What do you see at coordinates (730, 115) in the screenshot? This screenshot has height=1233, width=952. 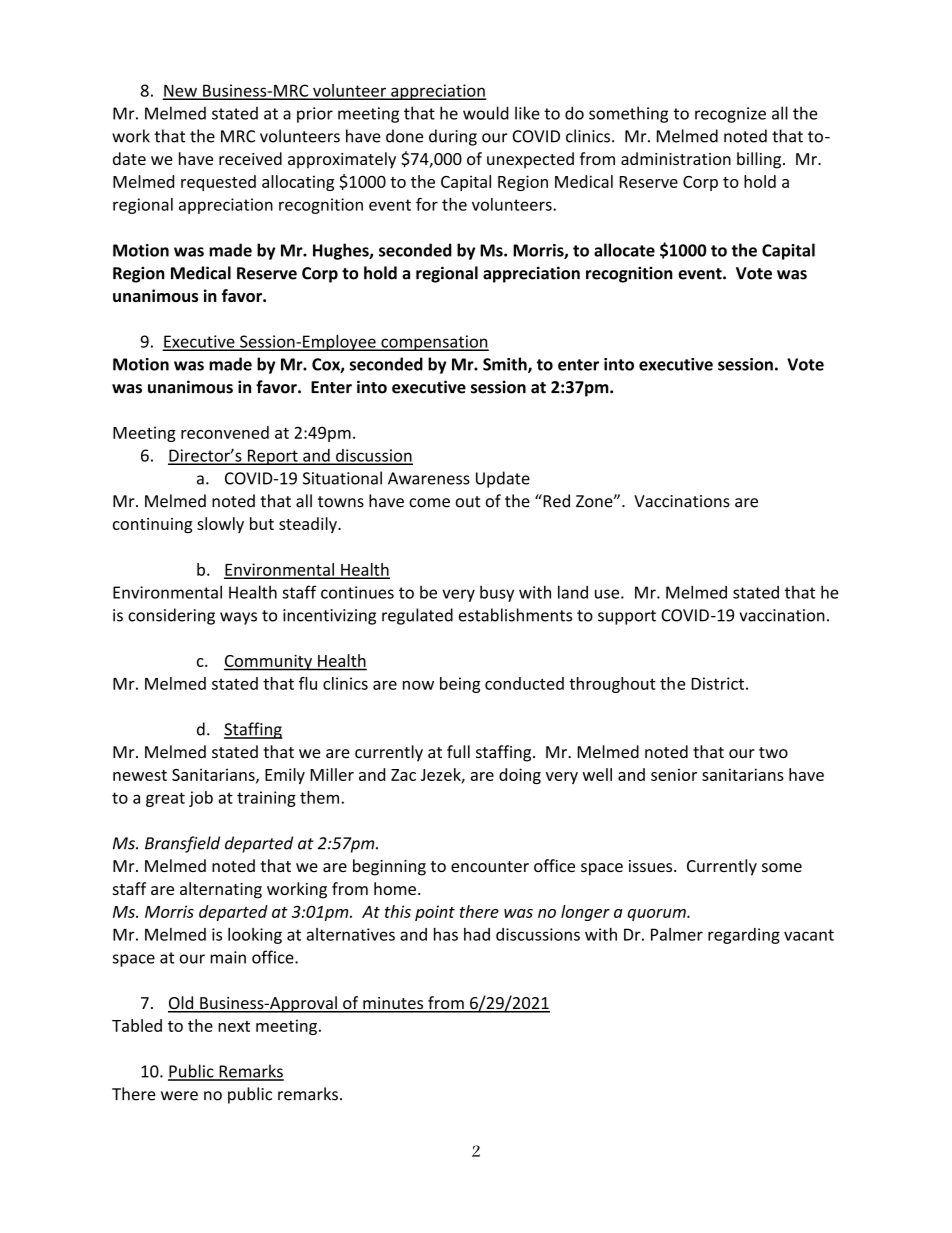 I see `recognize` at bounding box center [730, 115].
